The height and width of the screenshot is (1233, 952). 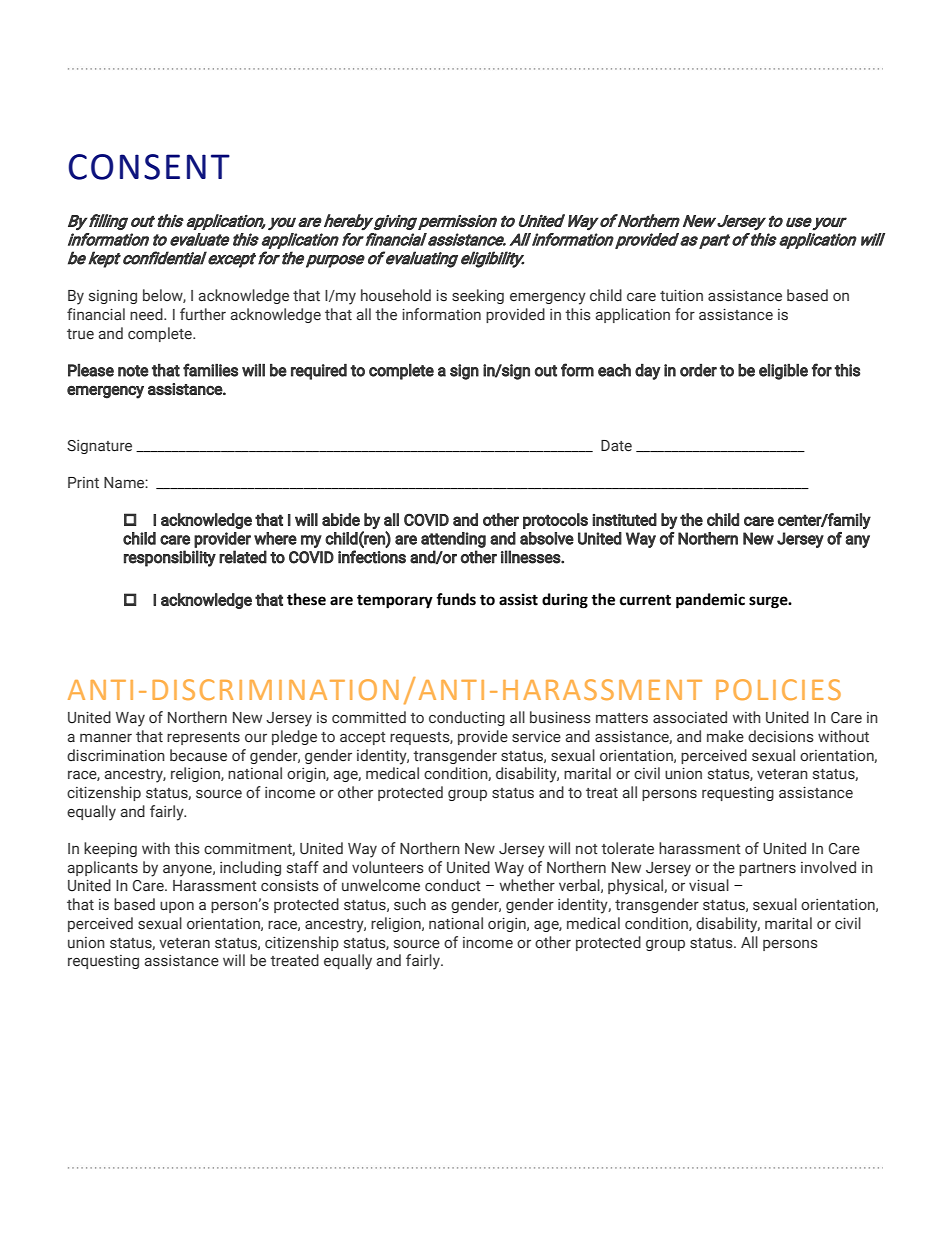 I want to click on seeking, so click(x=478, y=296).
